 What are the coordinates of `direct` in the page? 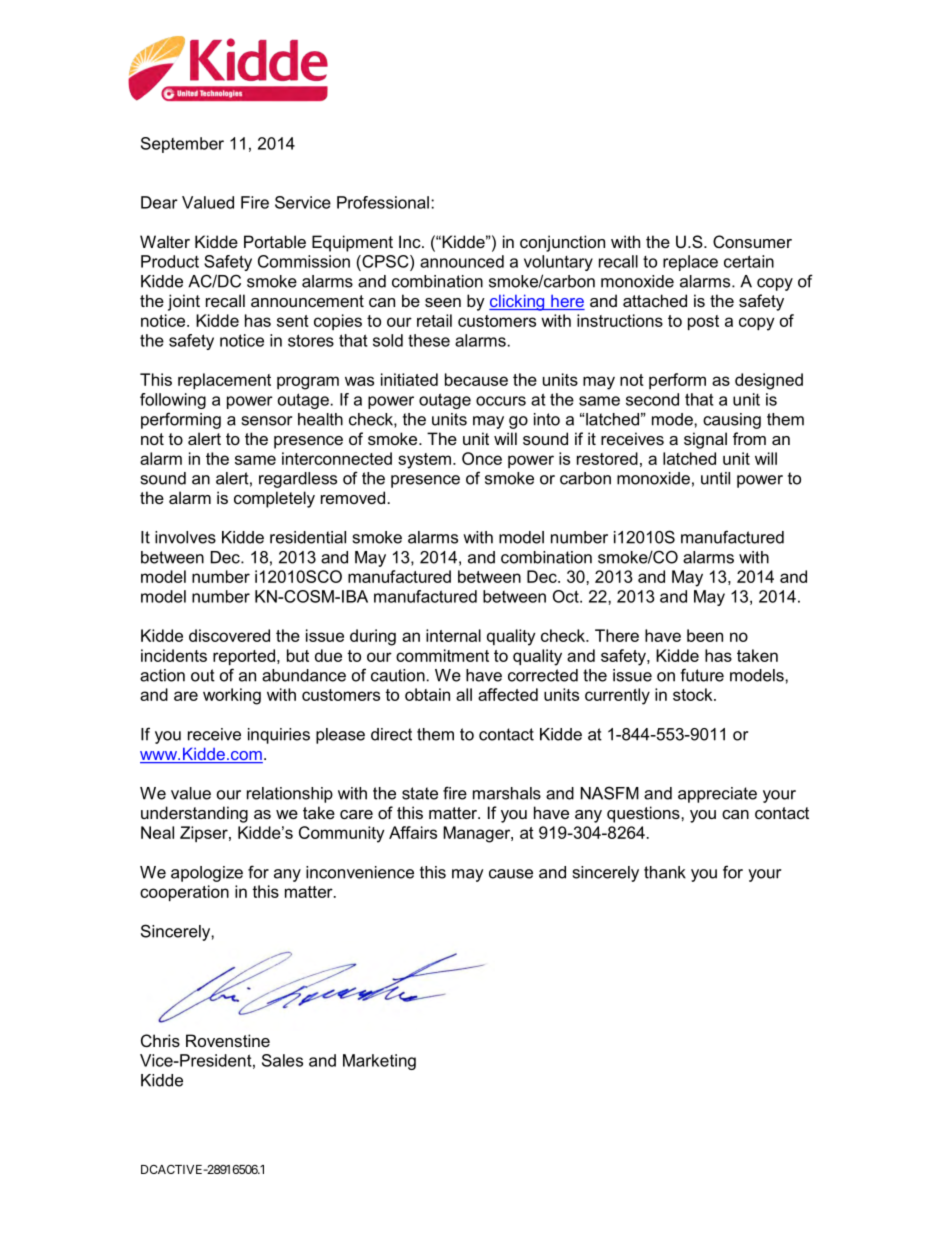 It's located at (391, 734).
